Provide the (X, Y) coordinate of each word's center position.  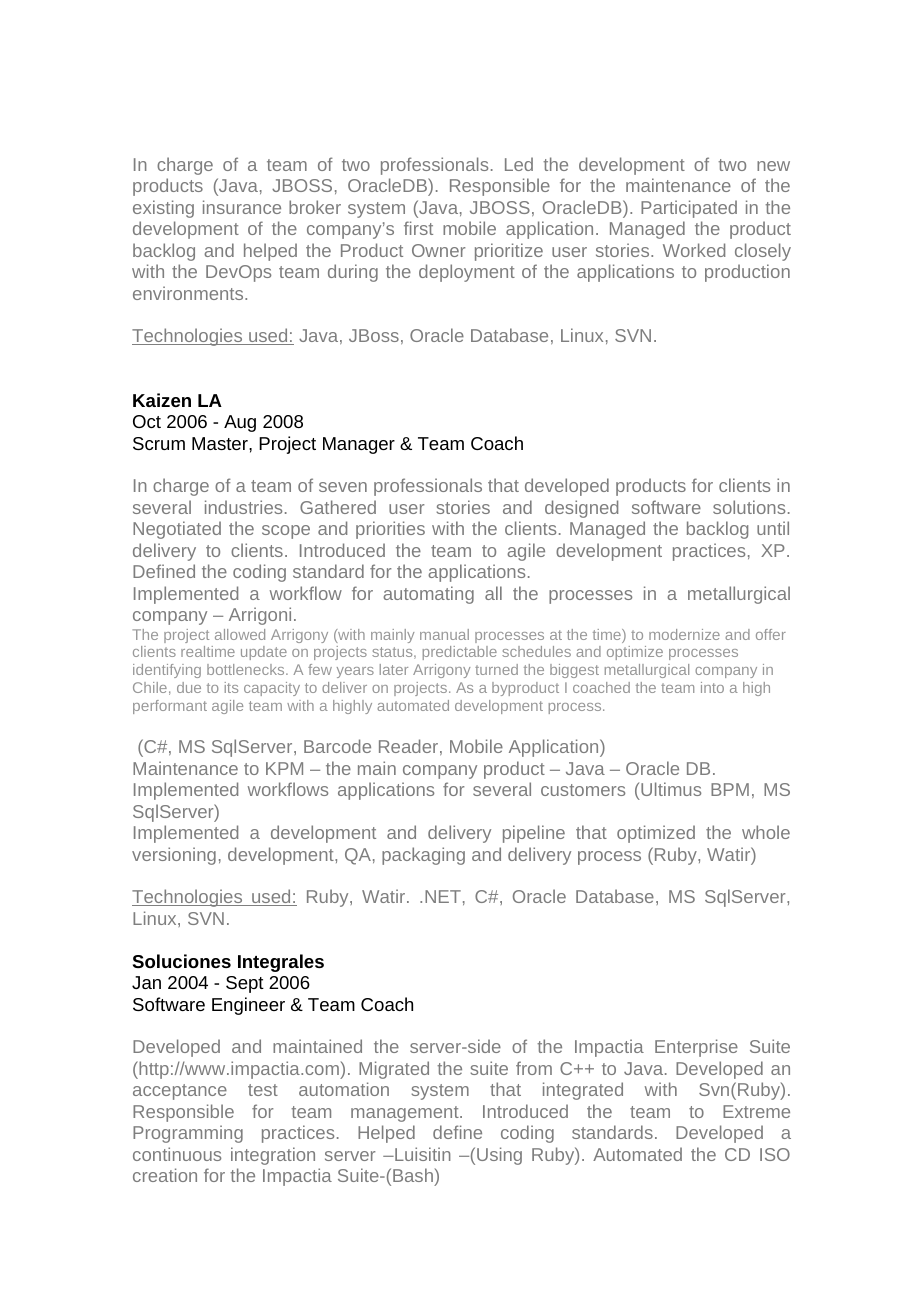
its (231, 687)
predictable (460, 653)
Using (499, 1156)
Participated (689, 209)
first (418, 228)
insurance (242, 207)
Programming (188, 1134)
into (712, 687)
